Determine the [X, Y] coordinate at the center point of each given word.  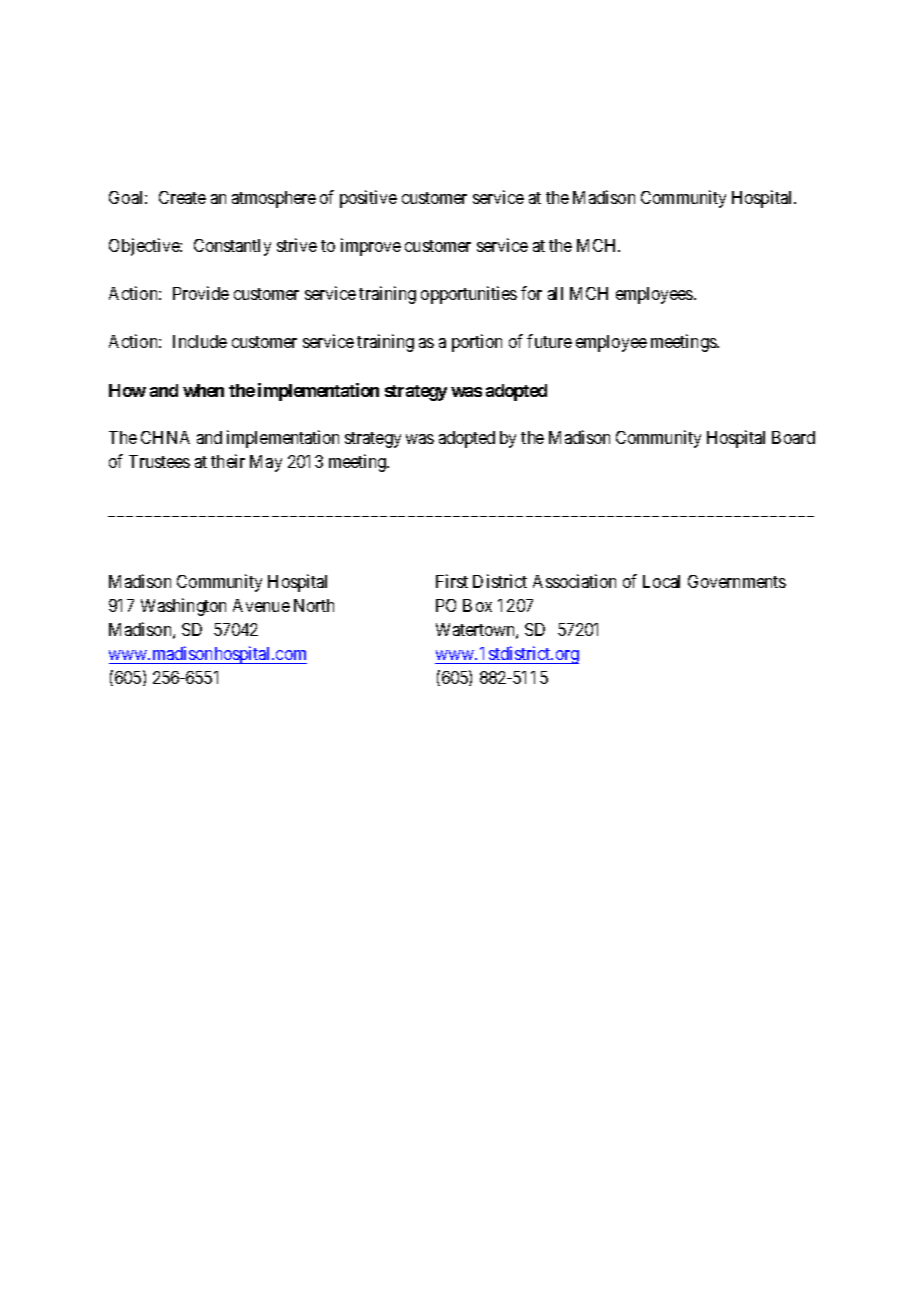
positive [368, 199]
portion [477, 343]
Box [477, 605]
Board [793, 437]
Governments [737, 581]
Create [182, 197]
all [555, 293]
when [203, 390]
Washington [183, 607]
